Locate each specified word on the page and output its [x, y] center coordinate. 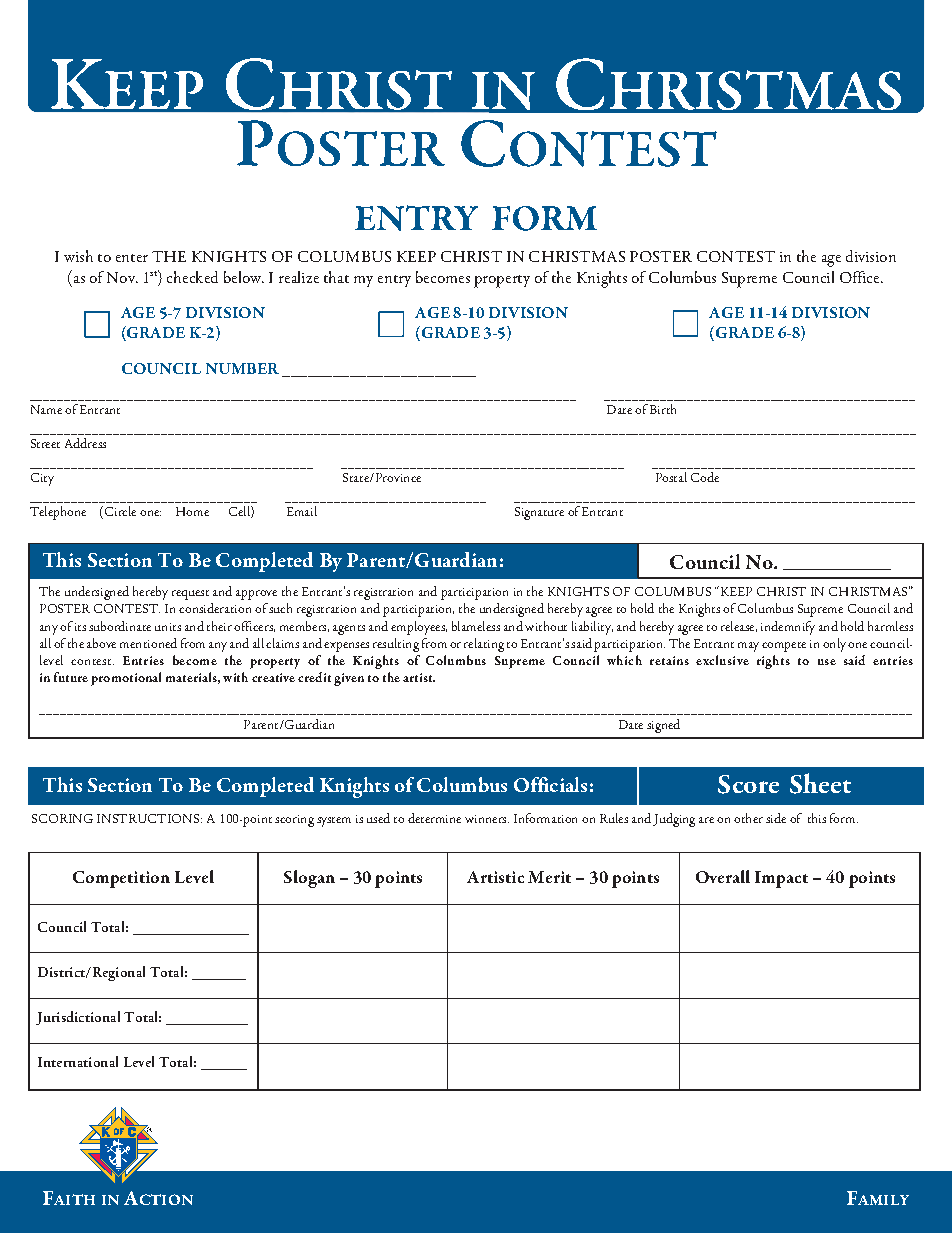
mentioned [148, 643]
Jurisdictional [78, 1018]
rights [773, 662]
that [336, 277]
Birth [663, 409]
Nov [122, 277]
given [349, 679]
